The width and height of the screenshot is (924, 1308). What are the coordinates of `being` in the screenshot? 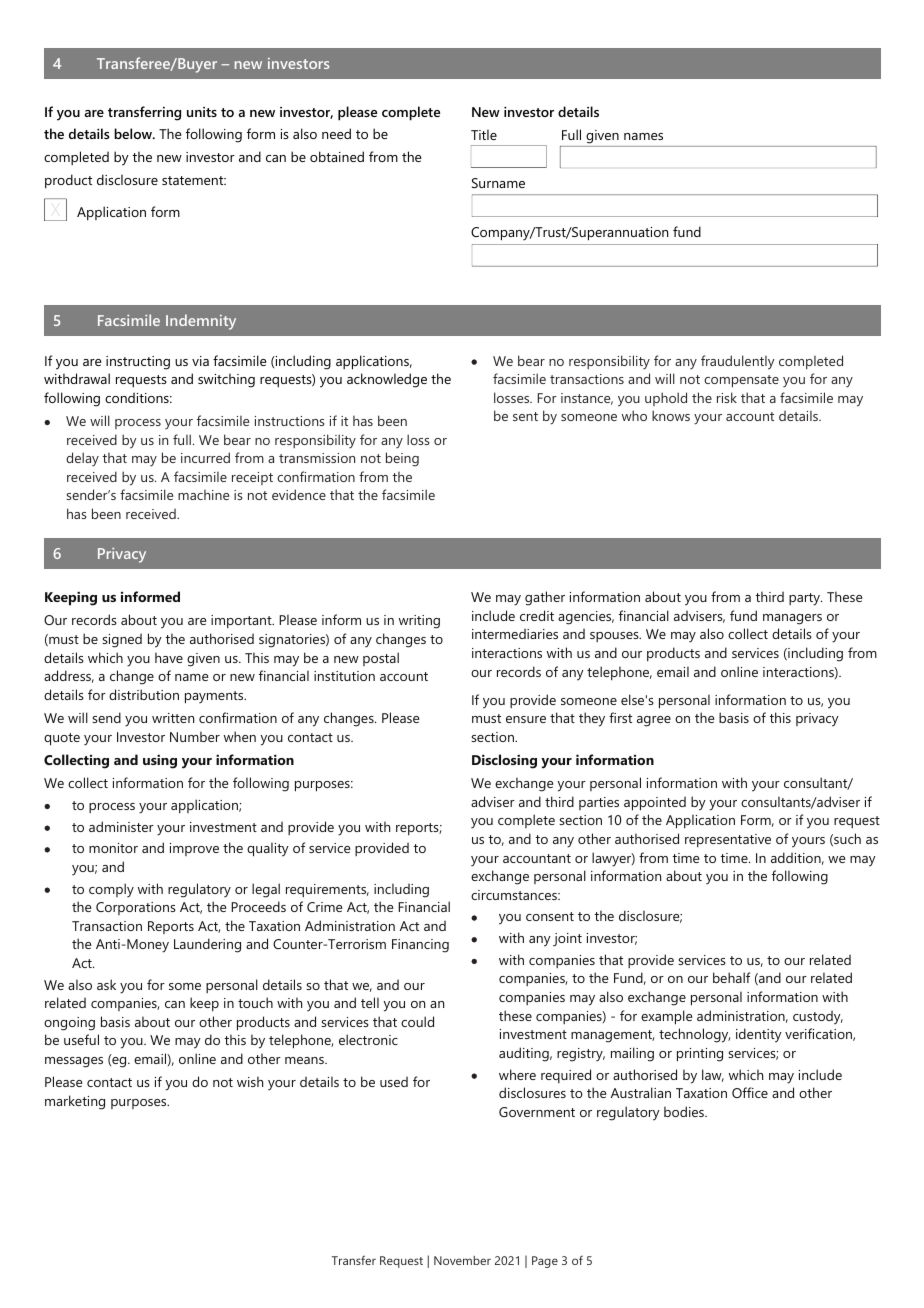 It's located at (402, 459).
